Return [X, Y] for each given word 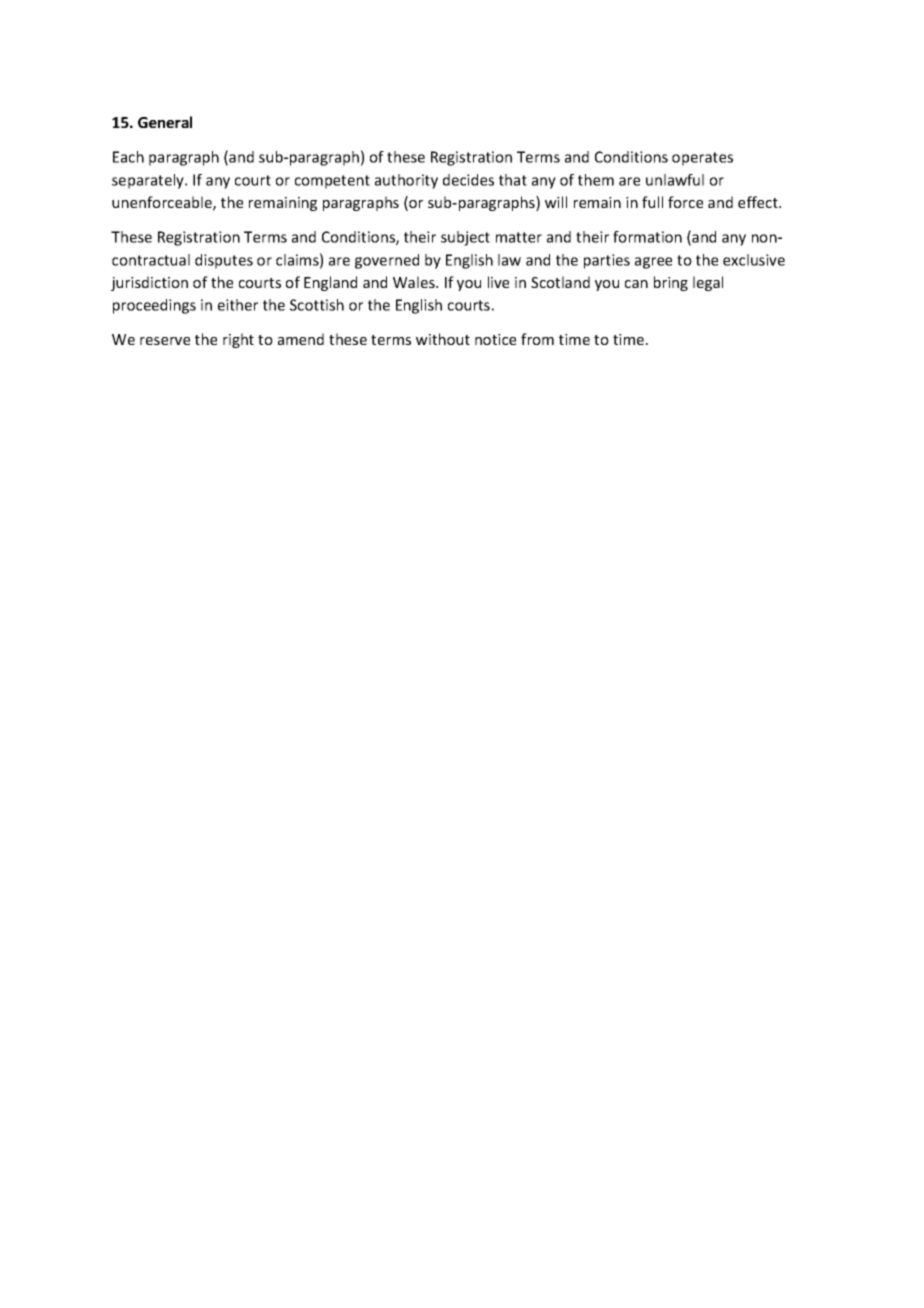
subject [465, 238]
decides [468, 180]
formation [647, 237]
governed [387, 261]
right [238, 340]
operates [702, 159]
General [165, 122]
